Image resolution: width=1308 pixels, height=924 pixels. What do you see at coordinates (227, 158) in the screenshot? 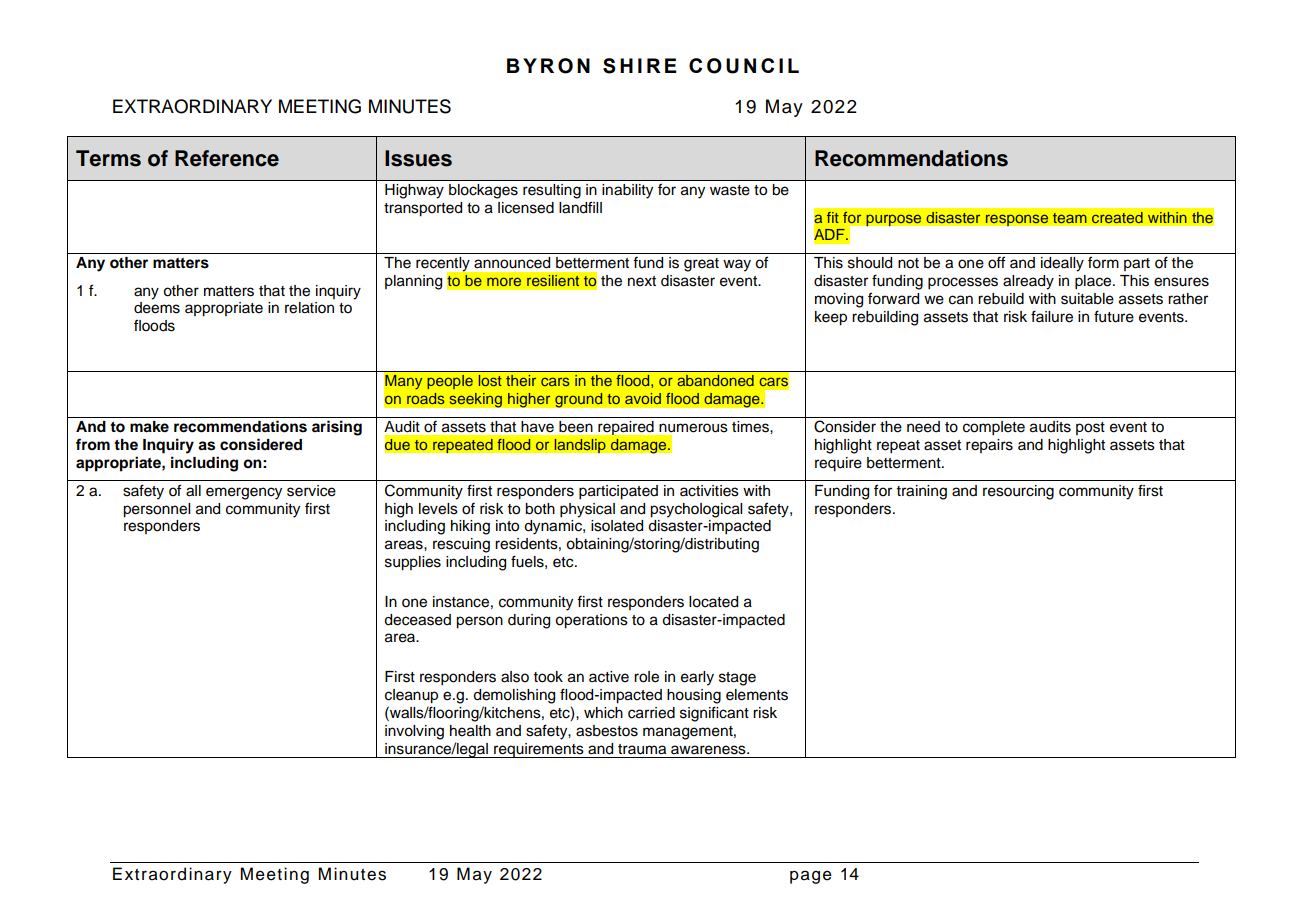
I see `Reference` at bounding box center [227, 158].
